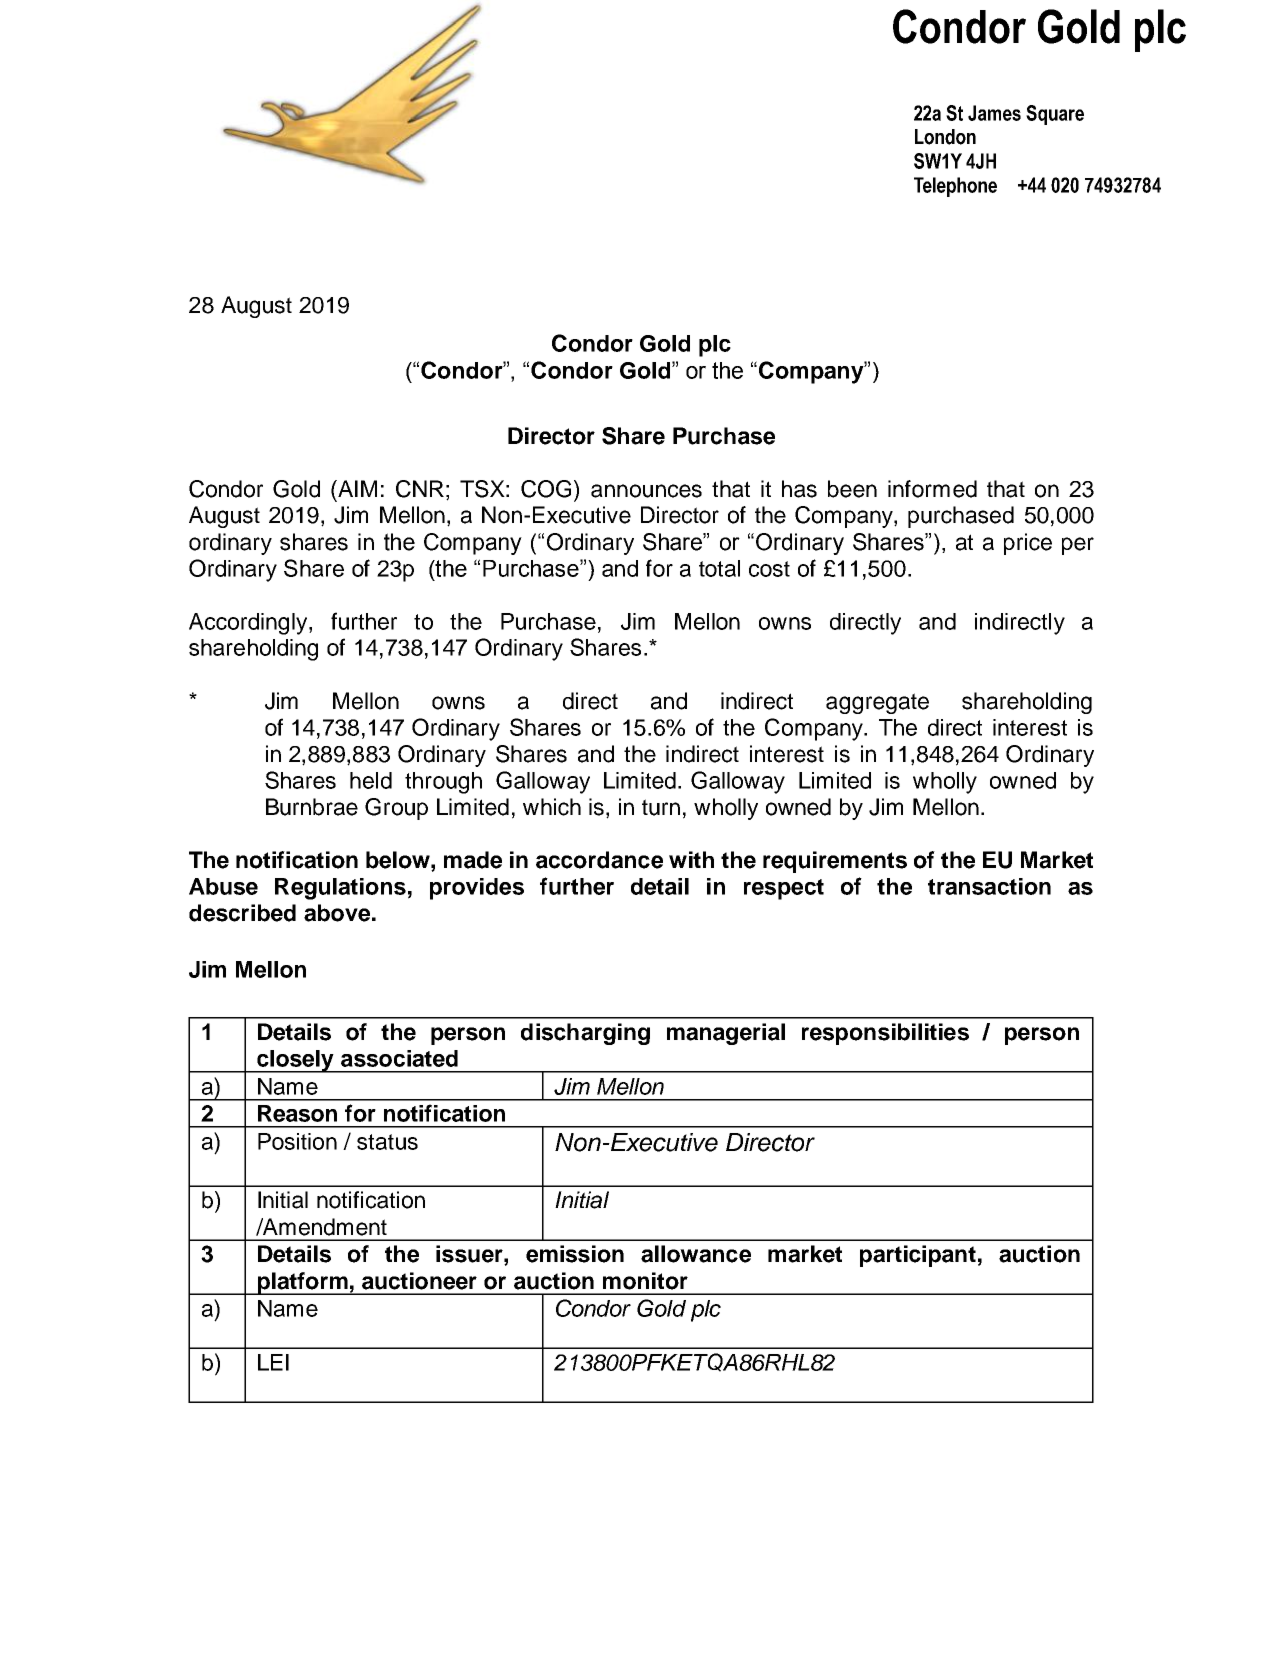  I want to click on held, so click(371, 780).
